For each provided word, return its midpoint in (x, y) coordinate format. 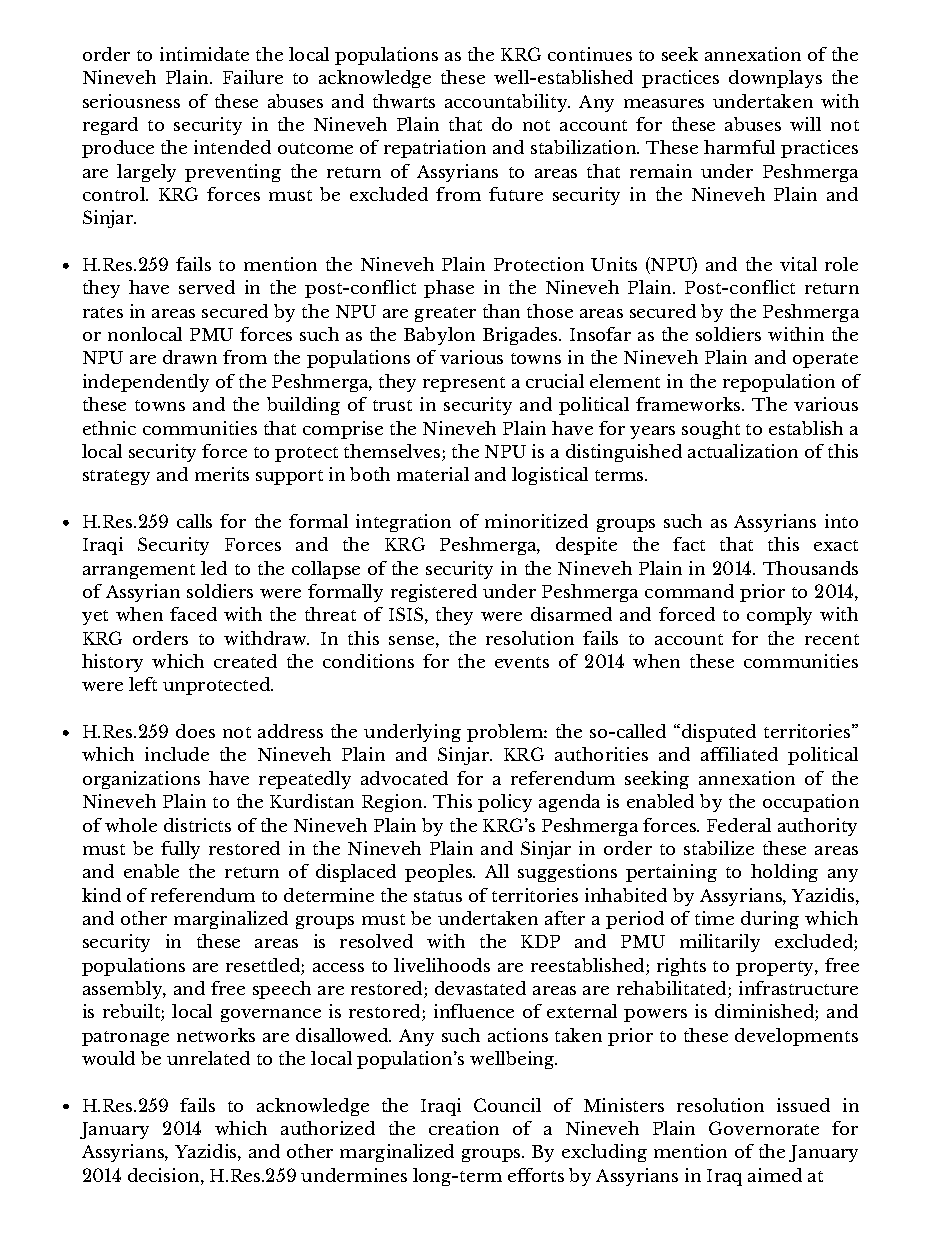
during (770, 920)
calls (194, 521)
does (195, 731)
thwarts (404, 101)
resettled (263, 965)
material (433, 474)
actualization (743, 451)
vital (798, 264)
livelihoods (442, 965)
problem (506, 733)
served (207, 287)
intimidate (204, 54)
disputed (717, 733)
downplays (775, 79)
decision (165, 1175)
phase (449, 289)
